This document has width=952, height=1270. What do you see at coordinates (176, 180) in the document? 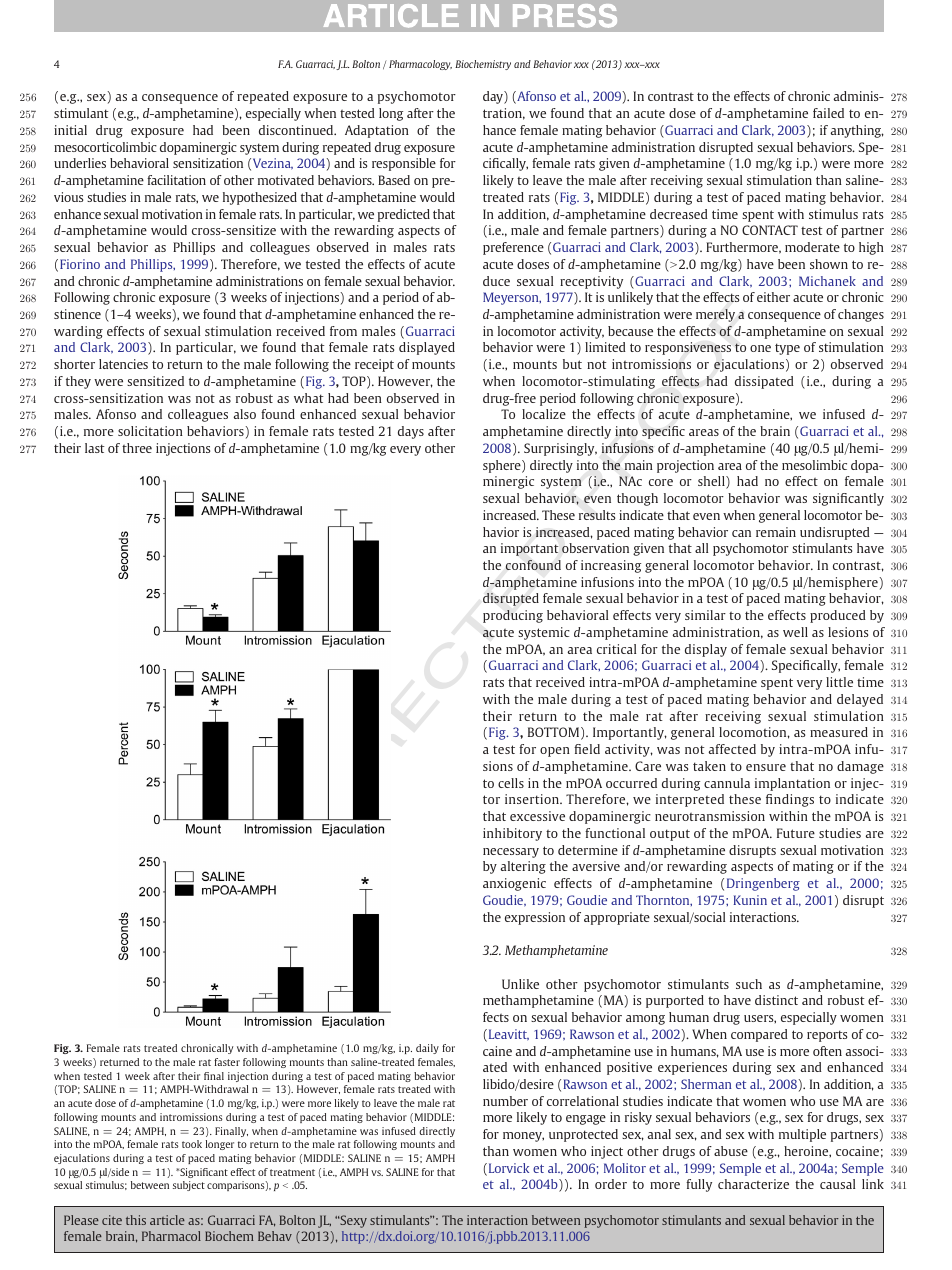
I see `facilitation` at bounding box center [176, 180].
